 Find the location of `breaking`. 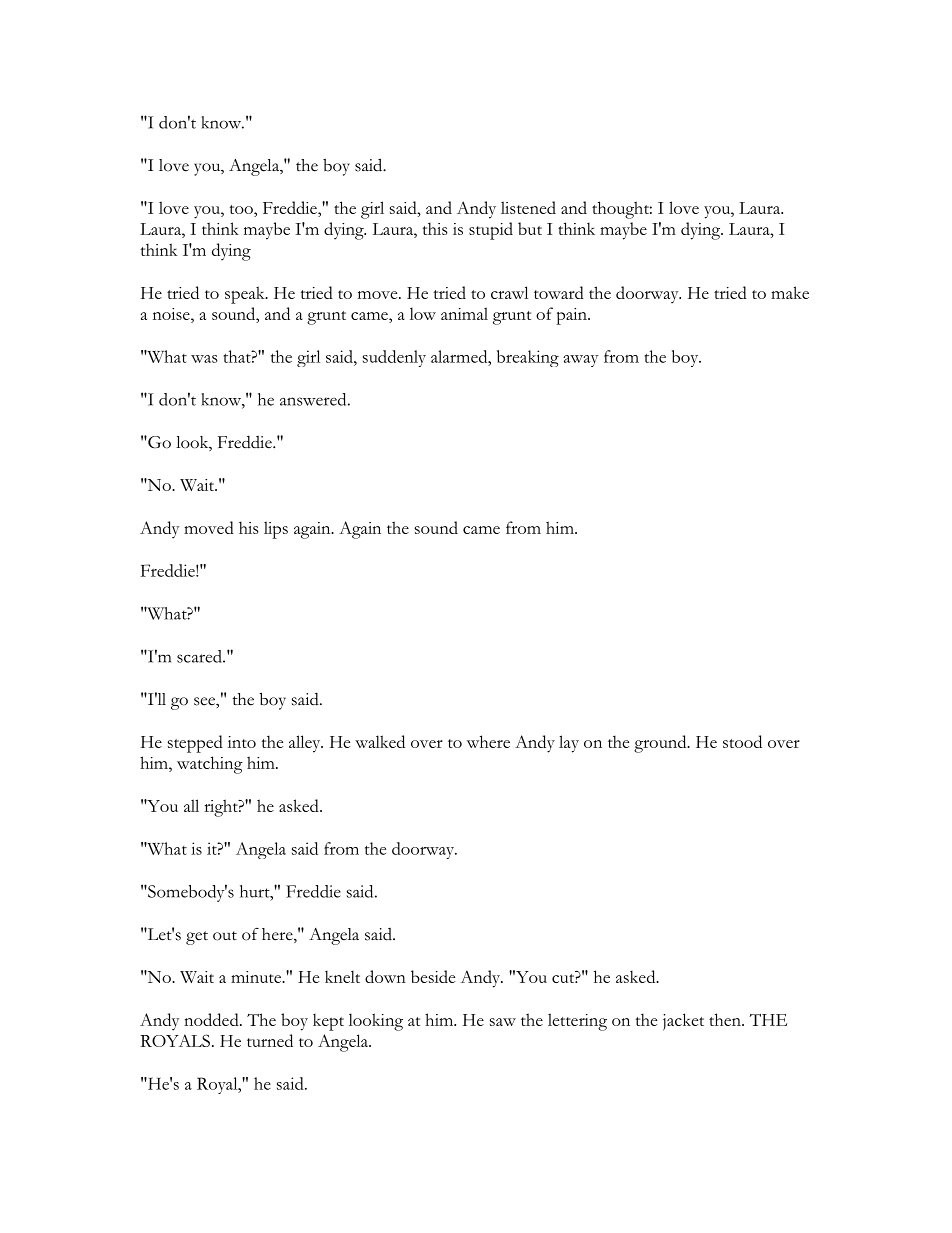

breaking is located at coordinates (528, 358).
